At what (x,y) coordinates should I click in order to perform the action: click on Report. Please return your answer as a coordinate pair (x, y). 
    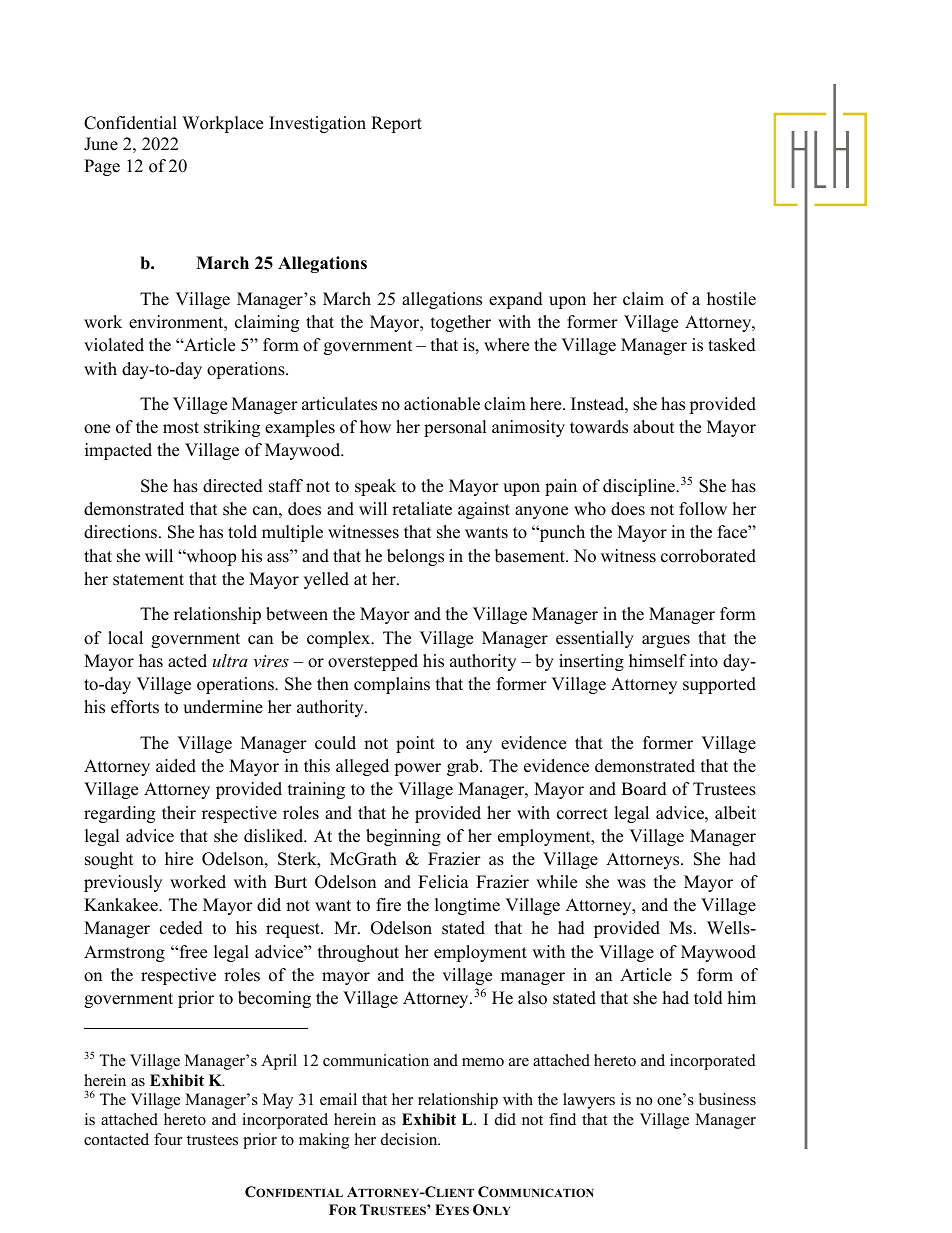
    Looking at the image, I should click on (396, 124).
